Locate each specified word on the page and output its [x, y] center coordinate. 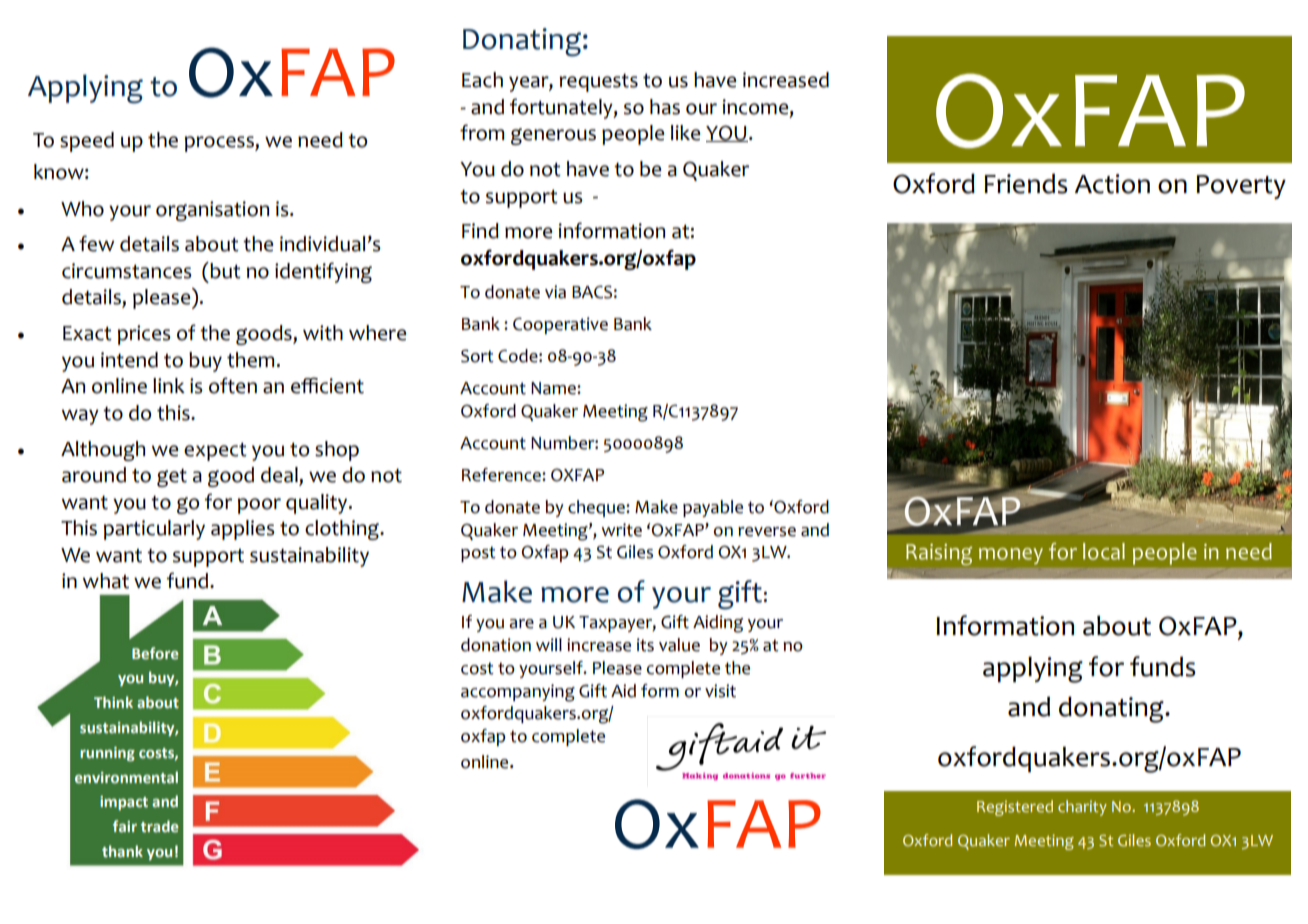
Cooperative [560, 325]
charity [1082, 808]
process [220, 144]
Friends [1026, 184]
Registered [1015, 808]
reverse [767, 532]
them [250, 360]
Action [1112, 184]
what [106, 581]
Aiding [718, 624]
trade [160, 826]
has [665, 107]
